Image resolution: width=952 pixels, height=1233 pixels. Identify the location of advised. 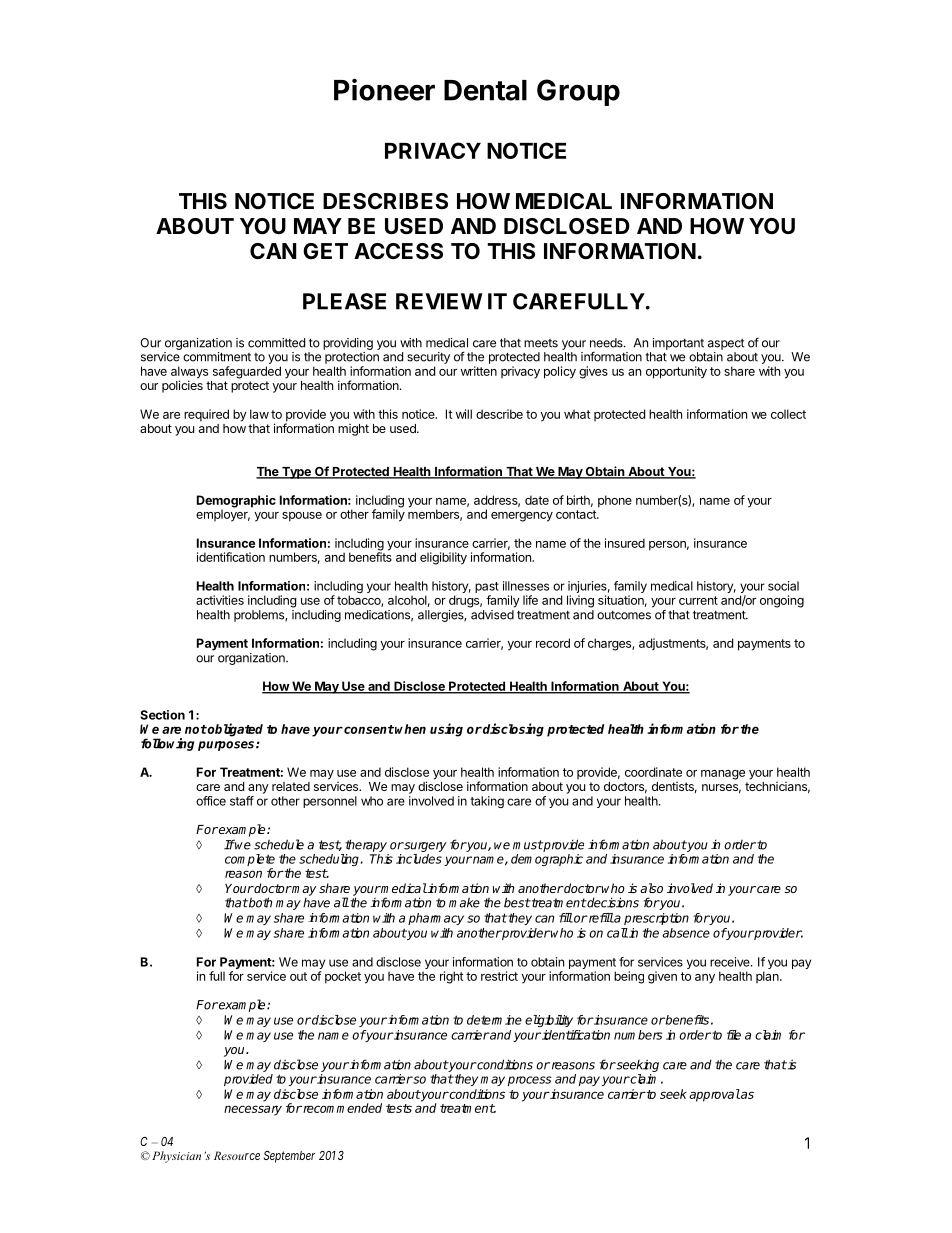
(492, 615).
